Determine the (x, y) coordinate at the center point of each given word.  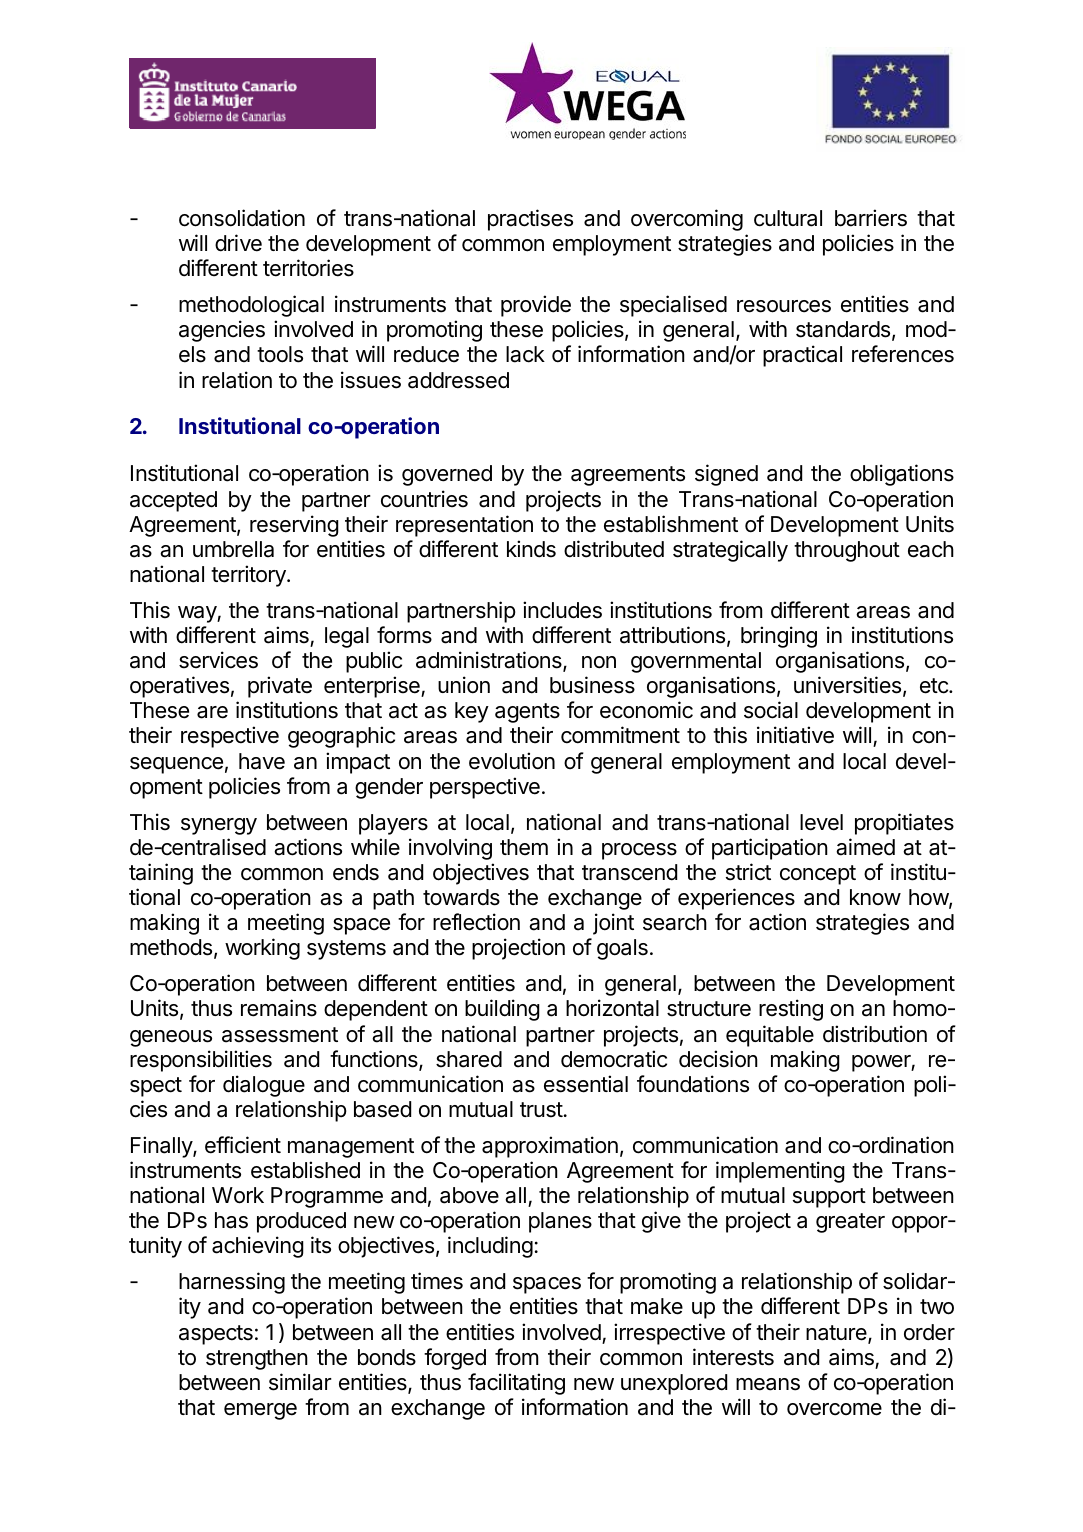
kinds (531, 549)
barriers (871, 218)
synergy (219, 826)
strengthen (257, 1359)
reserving (294, 526)
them (524, 847)
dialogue (264, 1086)
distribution (875, 1034)
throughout (847, 551)
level (821, 822)
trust (541, 1110)
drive (238, 243)
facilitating (516, 1384)
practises (530, 220)
